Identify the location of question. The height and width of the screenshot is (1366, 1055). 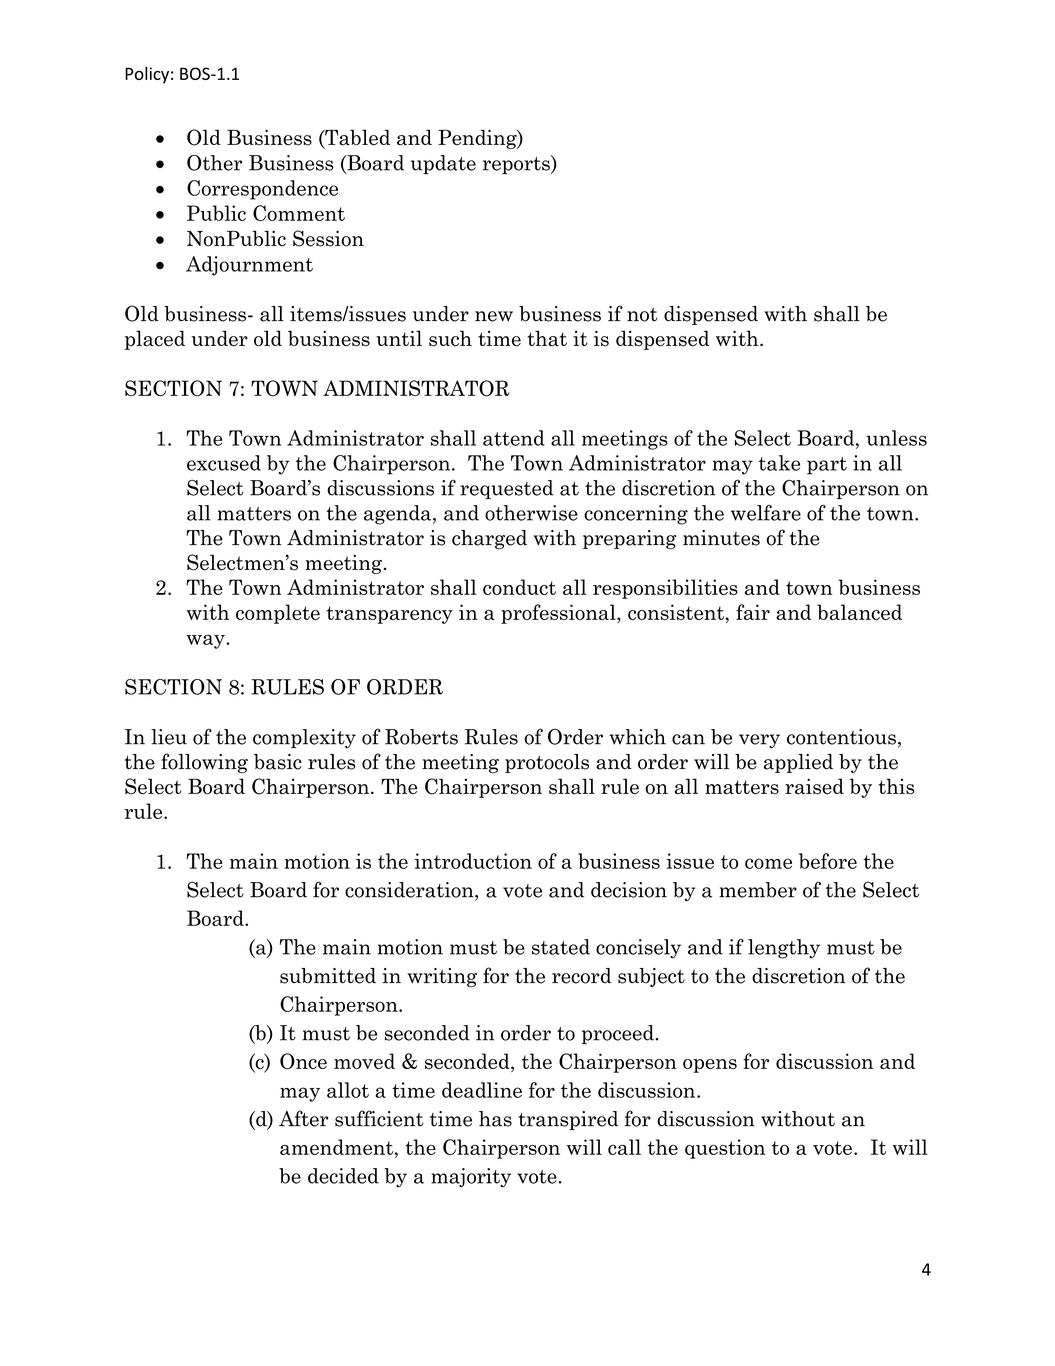
(725, 1149).
